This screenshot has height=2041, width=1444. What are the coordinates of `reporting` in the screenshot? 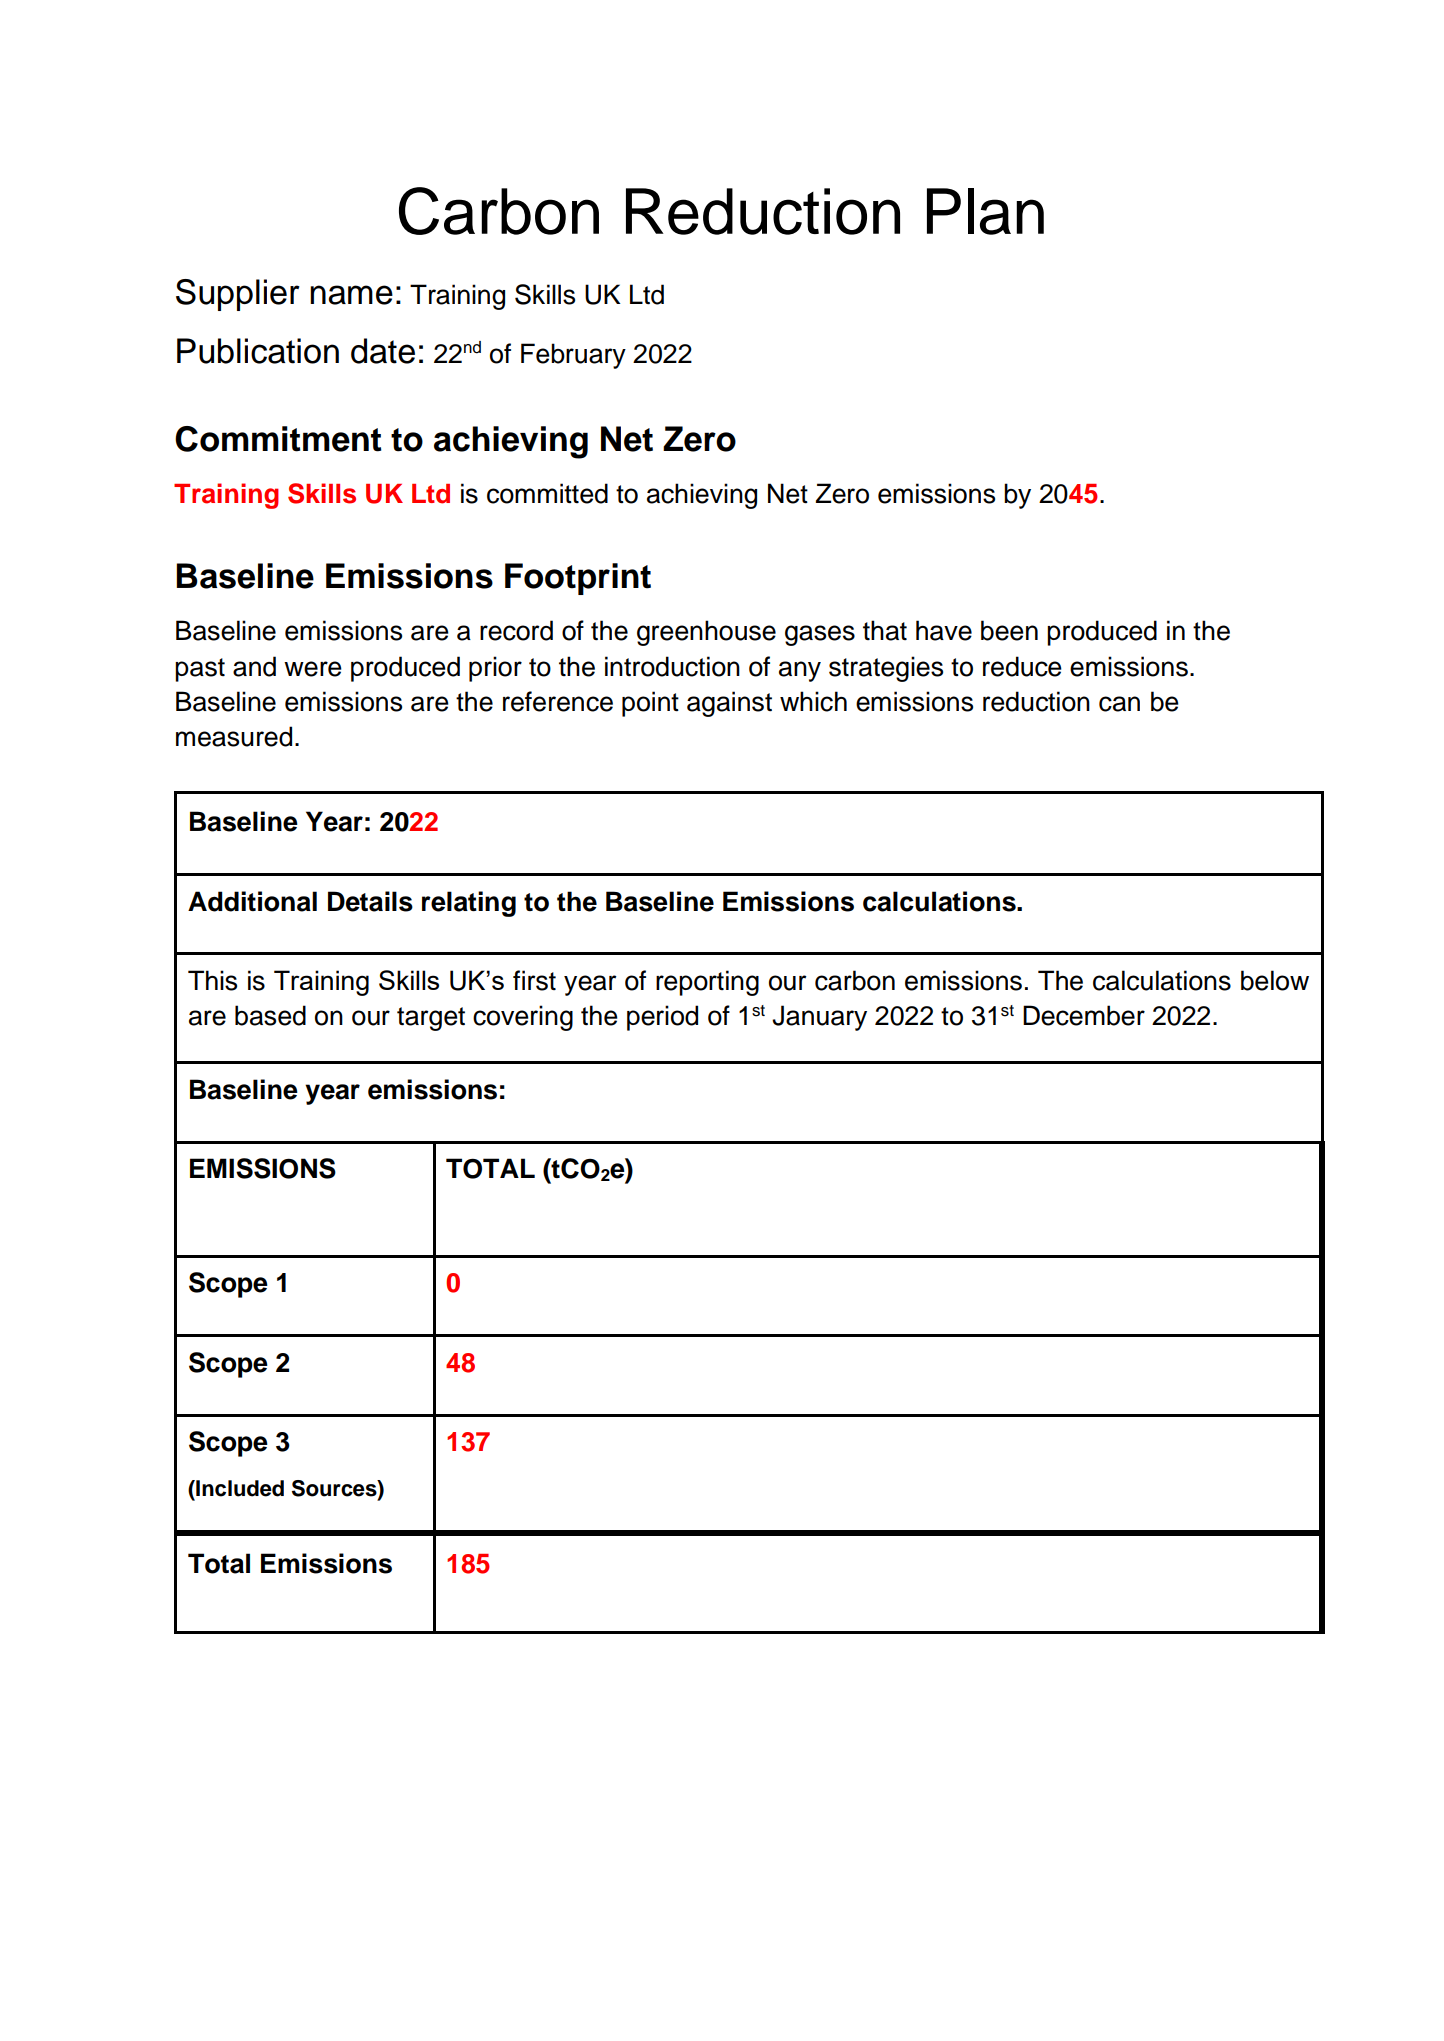 It's located at (707, 983).
